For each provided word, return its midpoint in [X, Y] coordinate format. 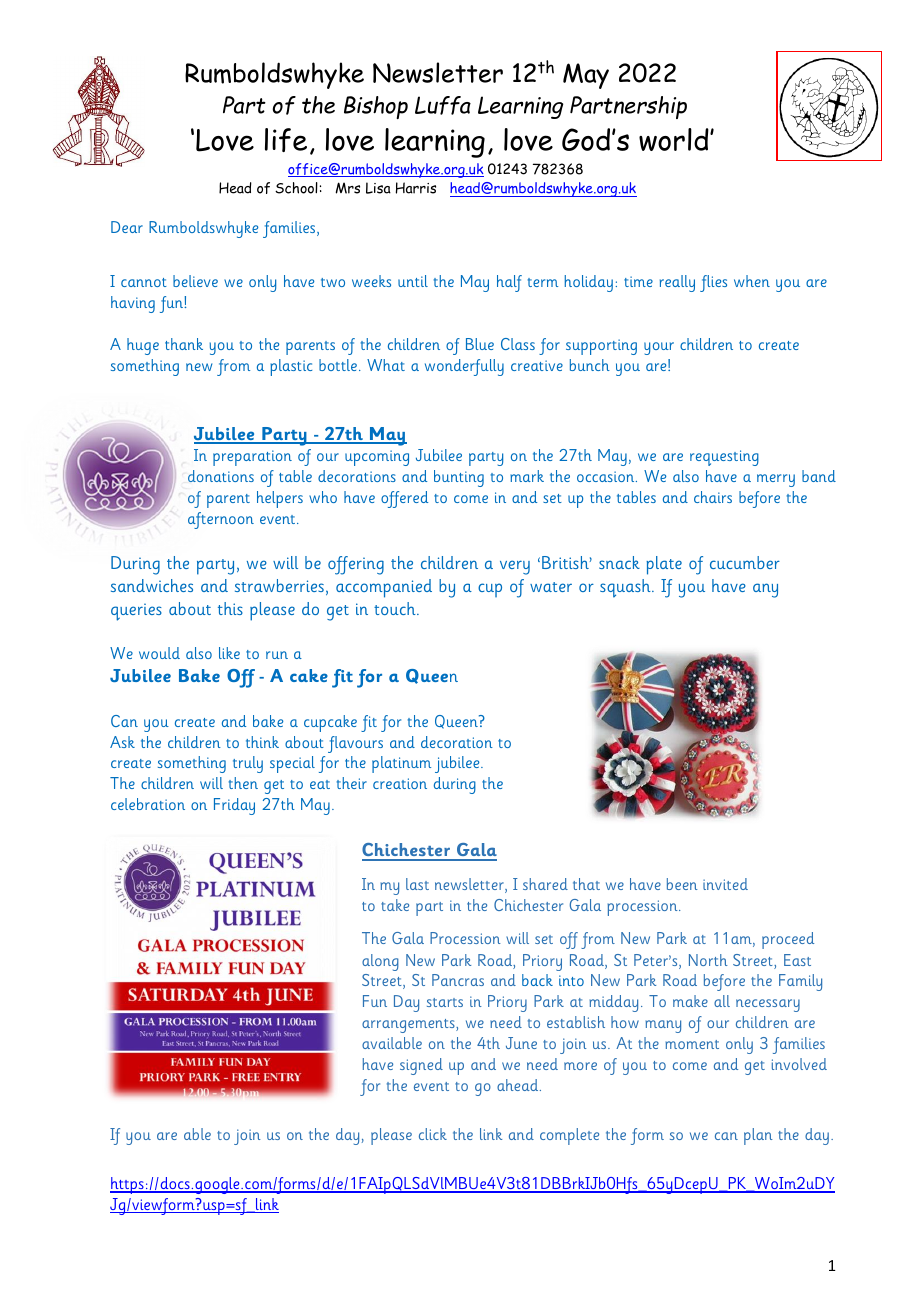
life [286, 140]
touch [396, 608]
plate [664, 565]
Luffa [443, 105]
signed [421, 1066]
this [230, 608]
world [675, 139]
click [433, 1134]
